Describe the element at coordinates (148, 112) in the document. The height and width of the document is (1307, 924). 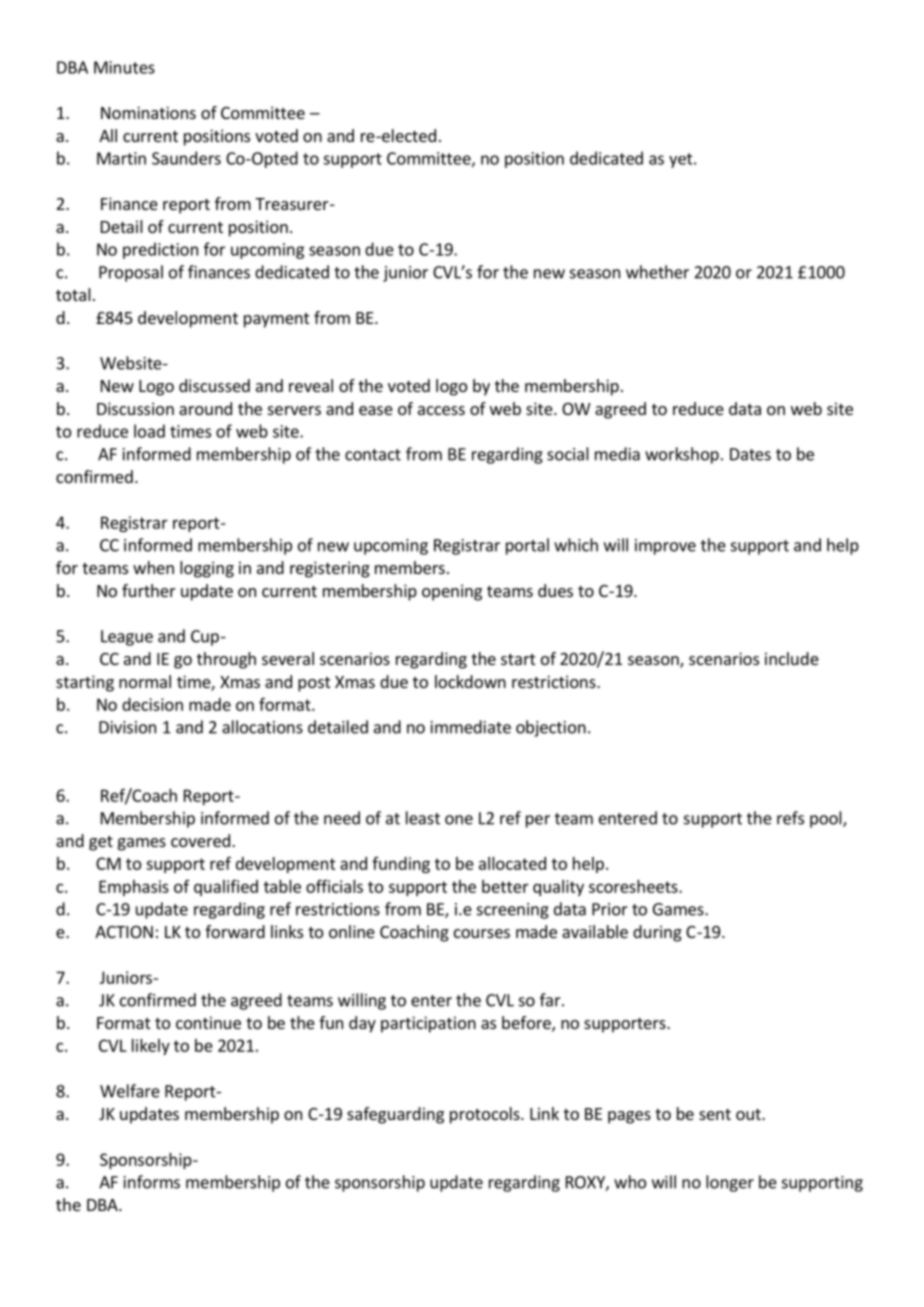
I see `Nominations` at that location.
